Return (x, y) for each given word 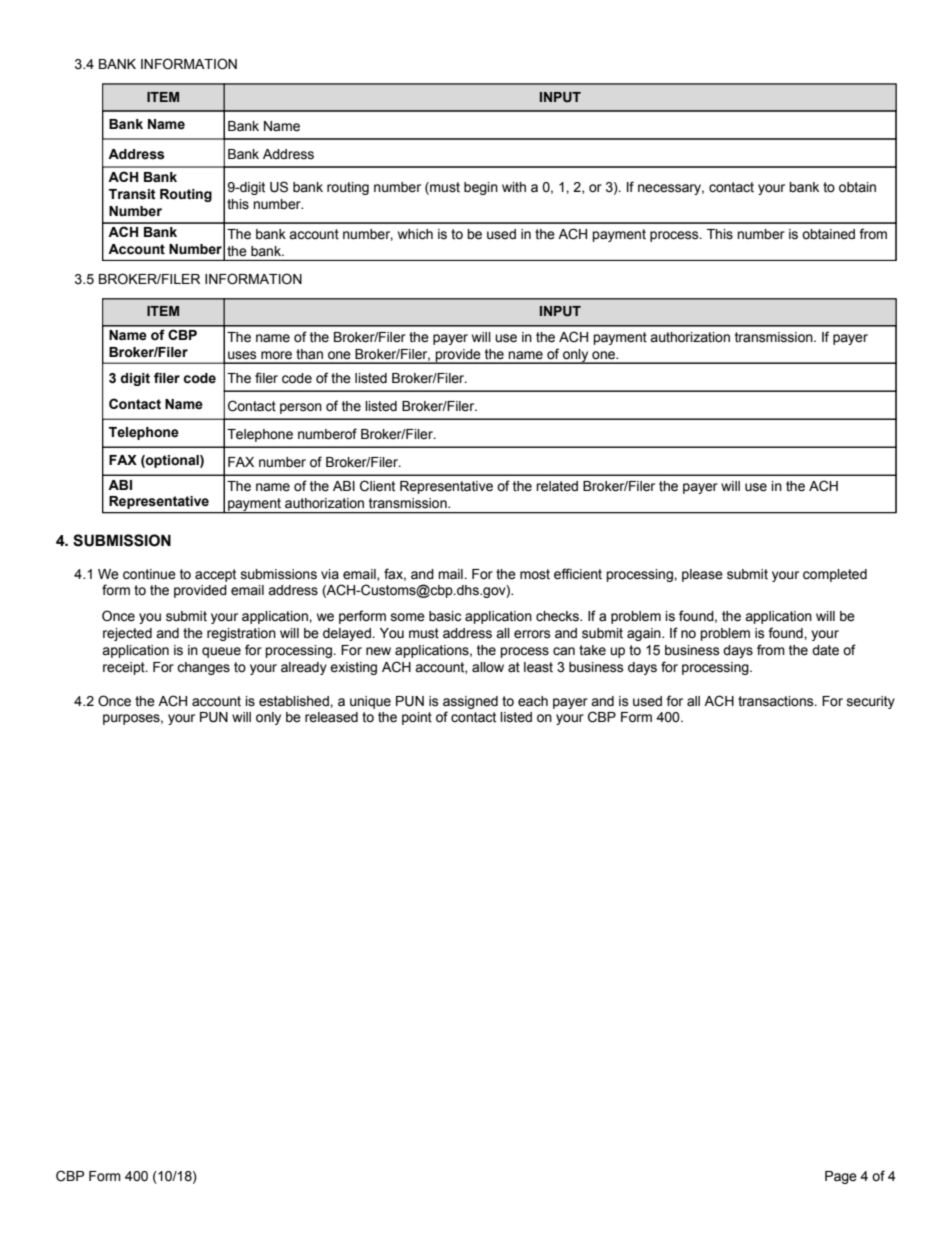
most (535, 574)
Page (841, 1177)
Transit (132, 194)
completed (835, 575)
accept (215, 575)
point (417, 718)
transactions (777, 701)
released (331, 717)
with (514, 187)
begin (481, 188)
